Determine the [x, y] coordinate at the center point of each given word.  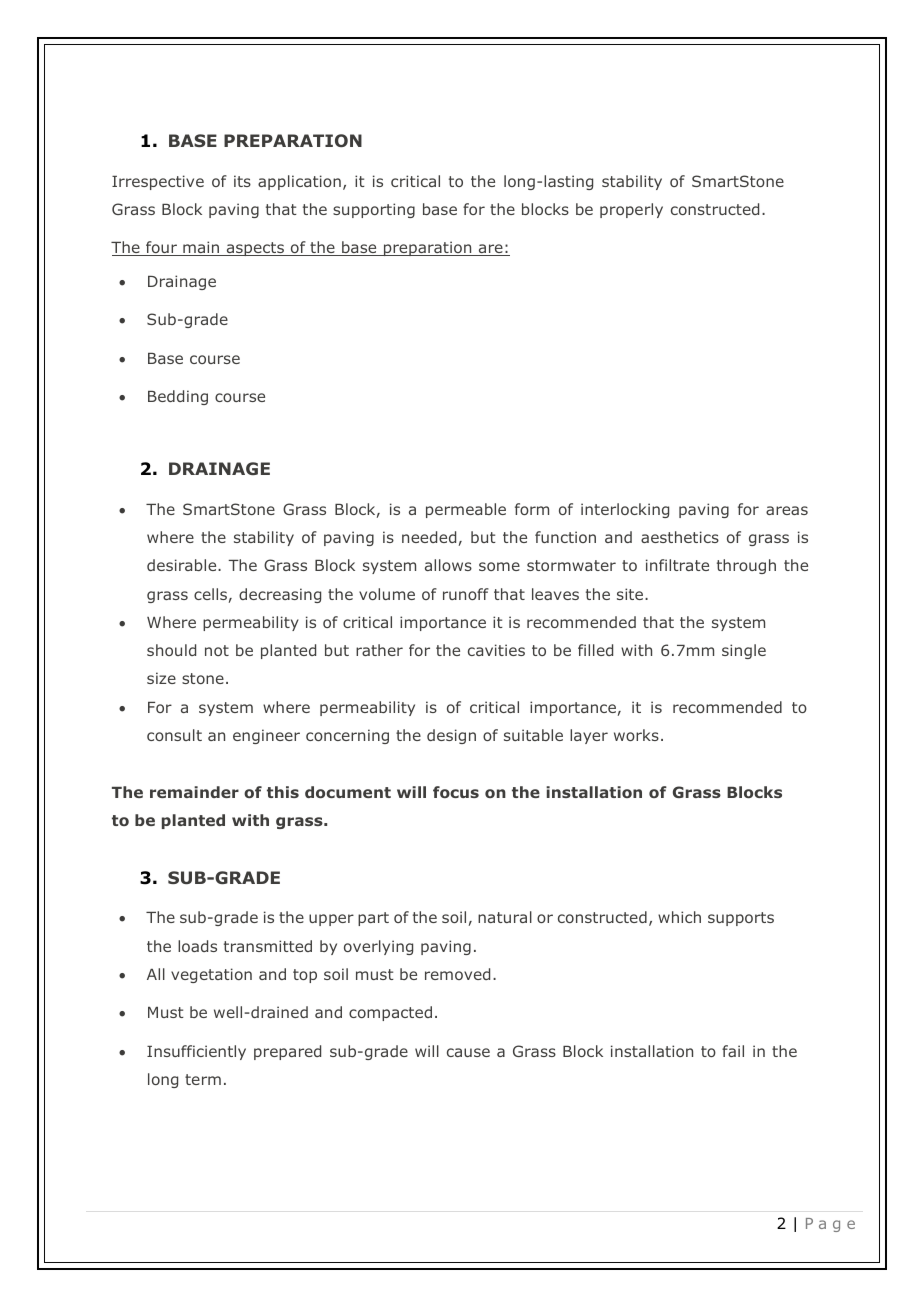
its [242, 181]
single [744, 651]
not [217, 650]
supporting [374, 210]
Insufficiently [196, 1052]
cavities [496, 650]
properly [631, 210]
